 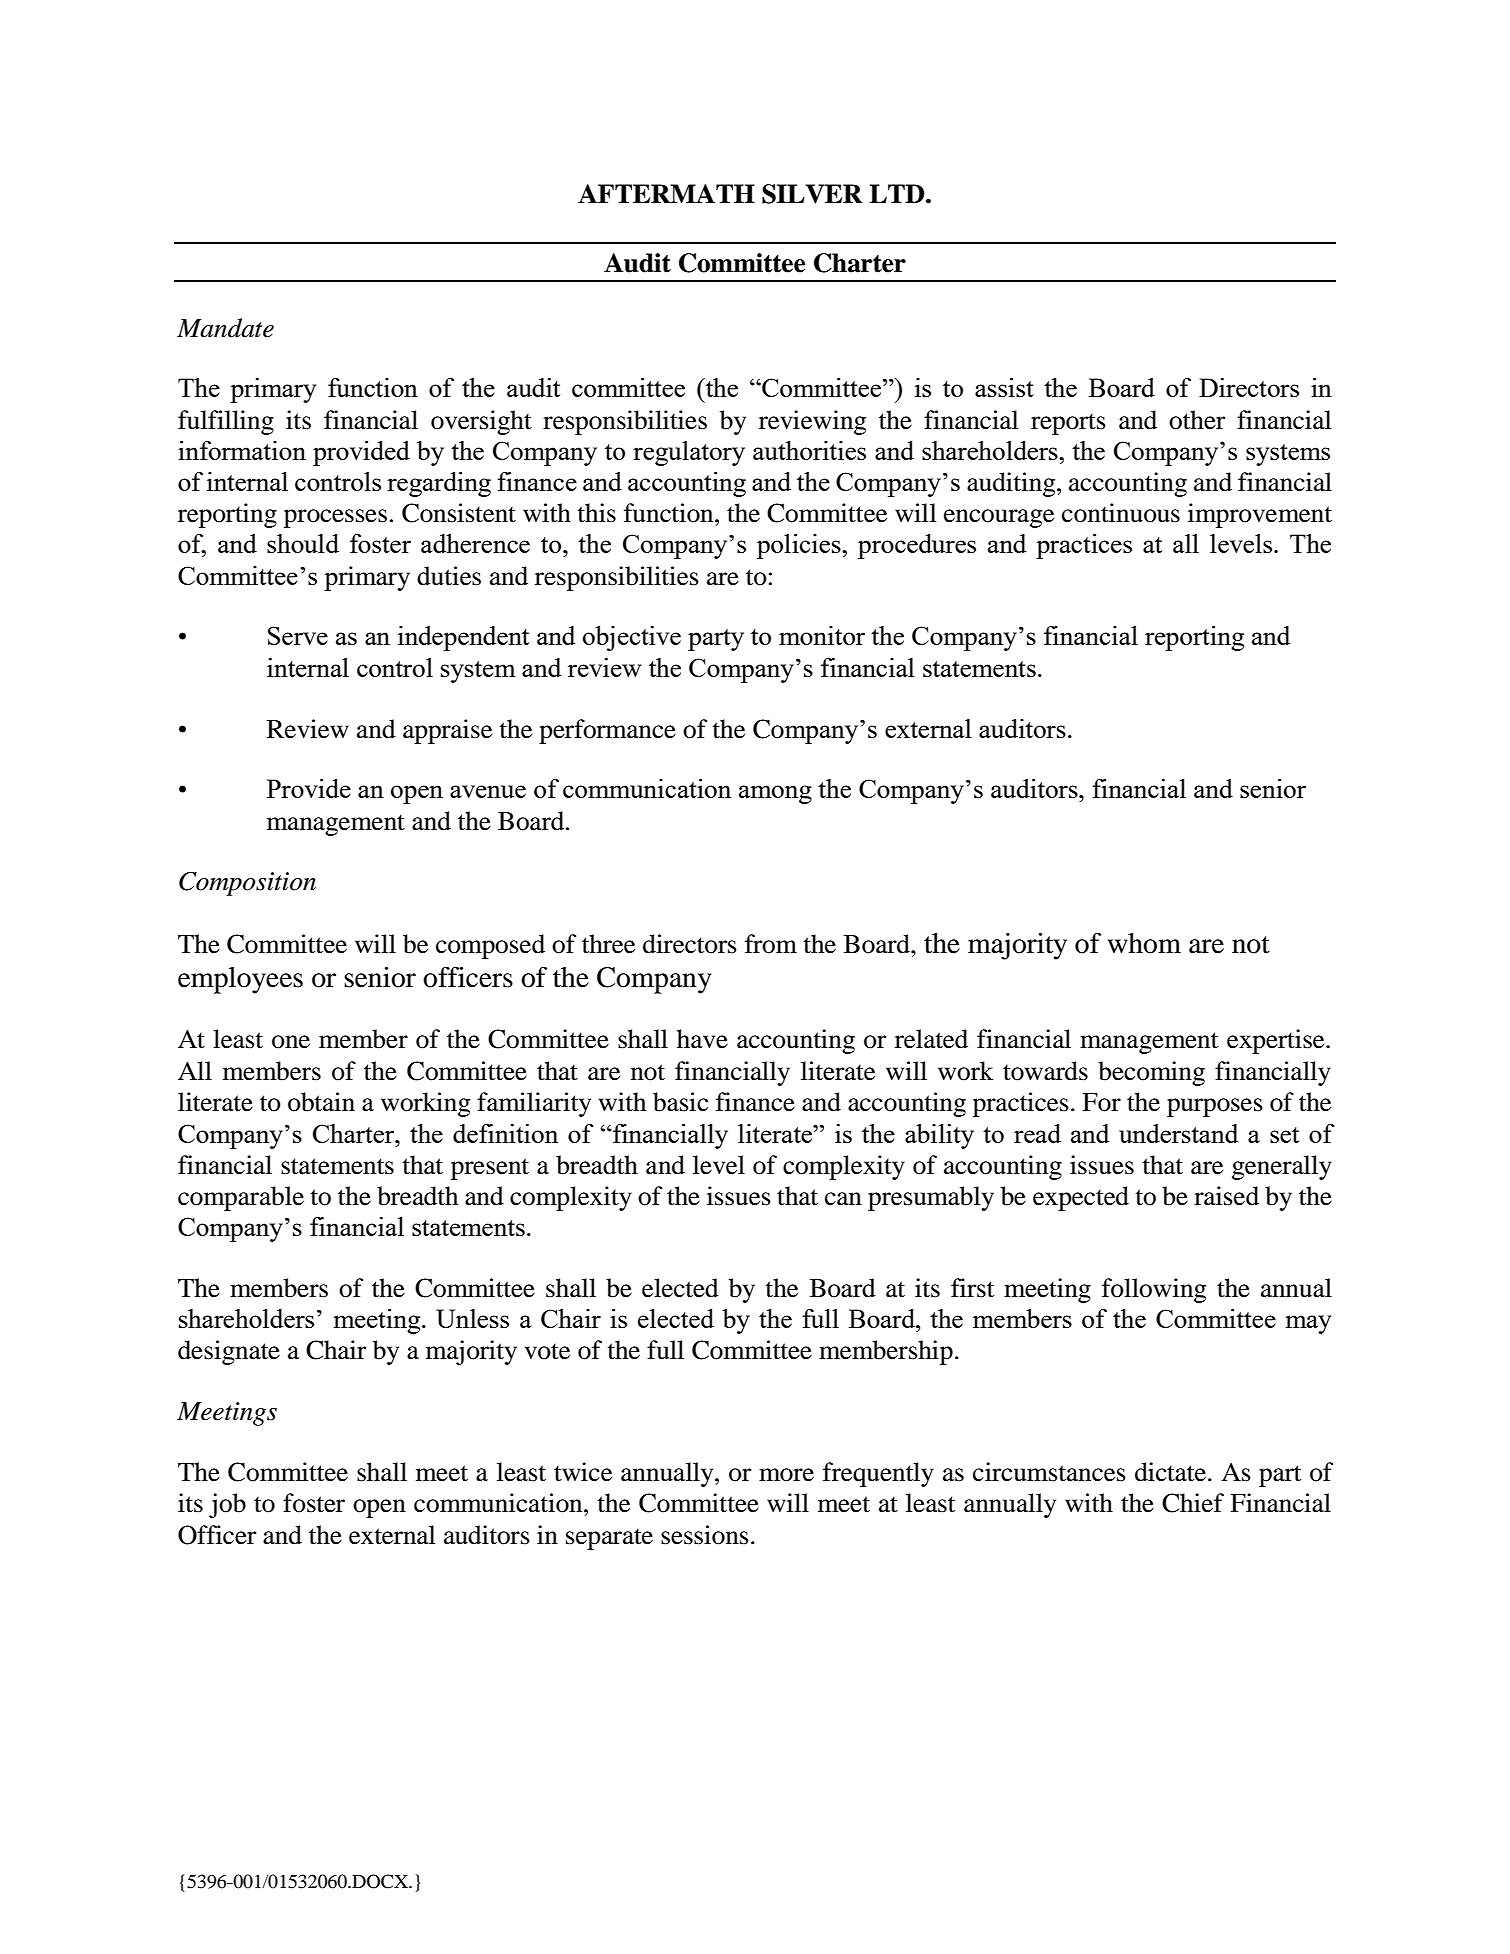 I want to click on whom, so click(x=1144, y=943).
